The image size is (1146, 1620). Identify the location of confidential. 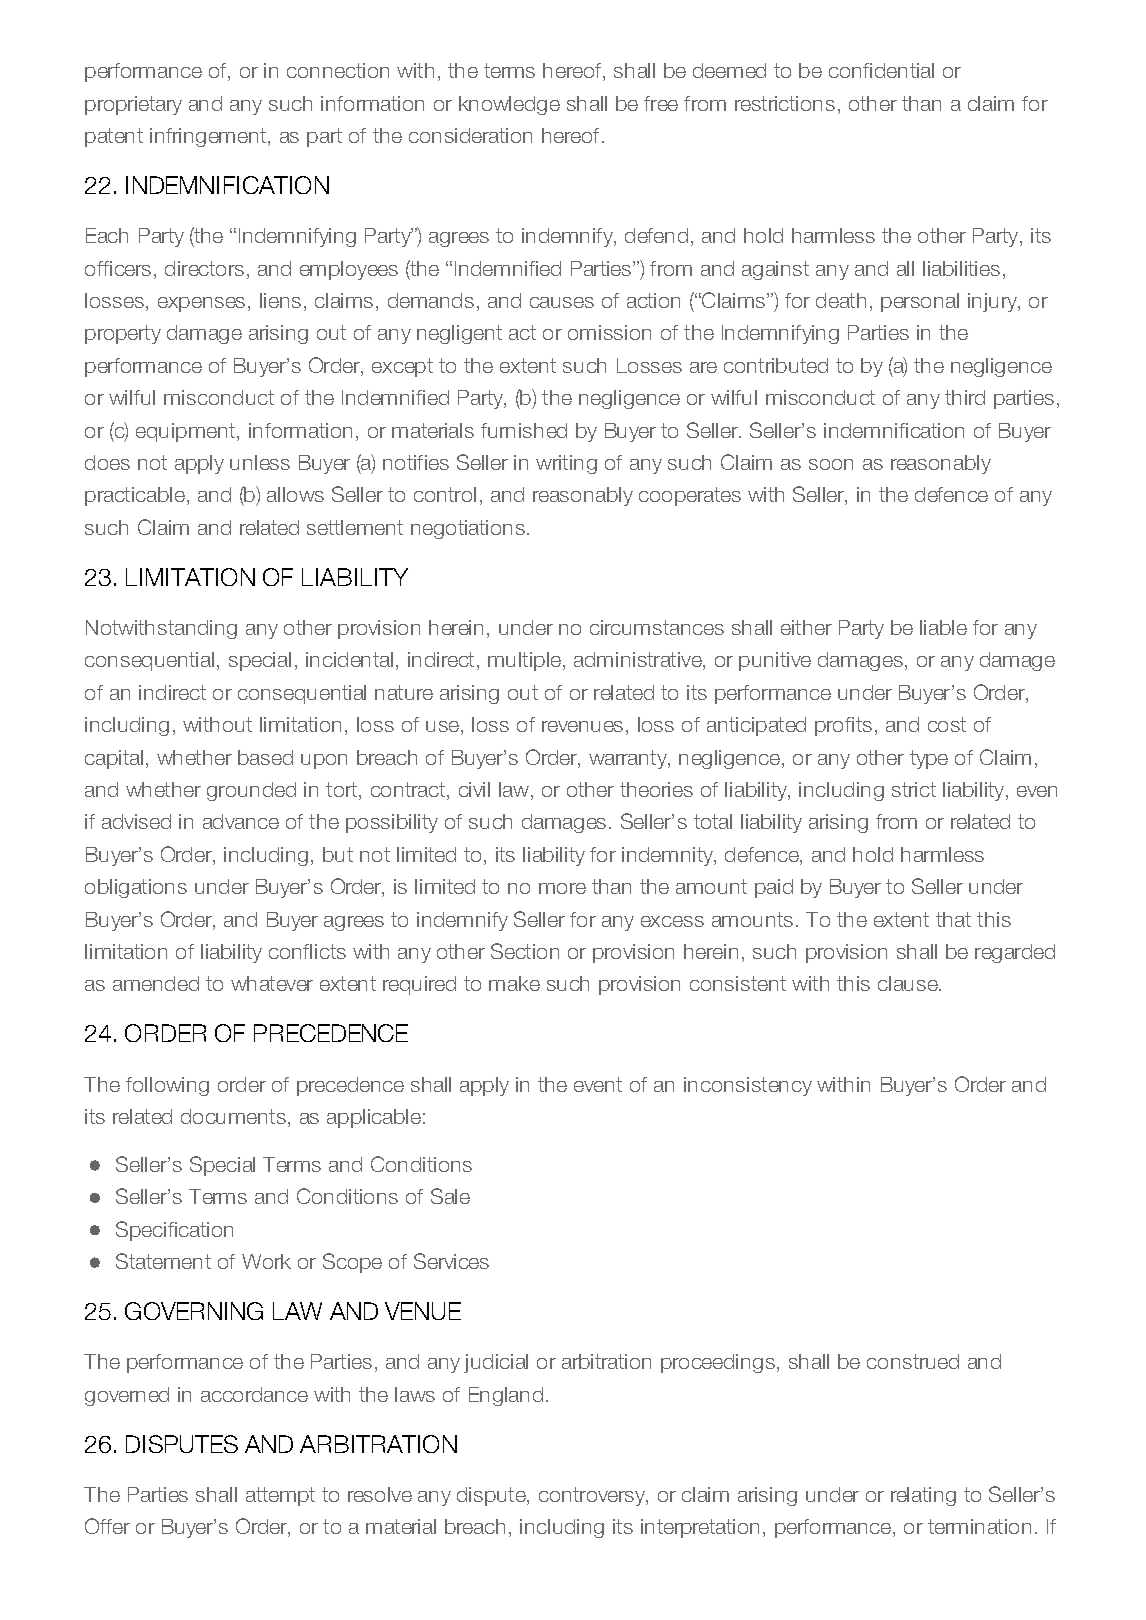
(881, 70).
